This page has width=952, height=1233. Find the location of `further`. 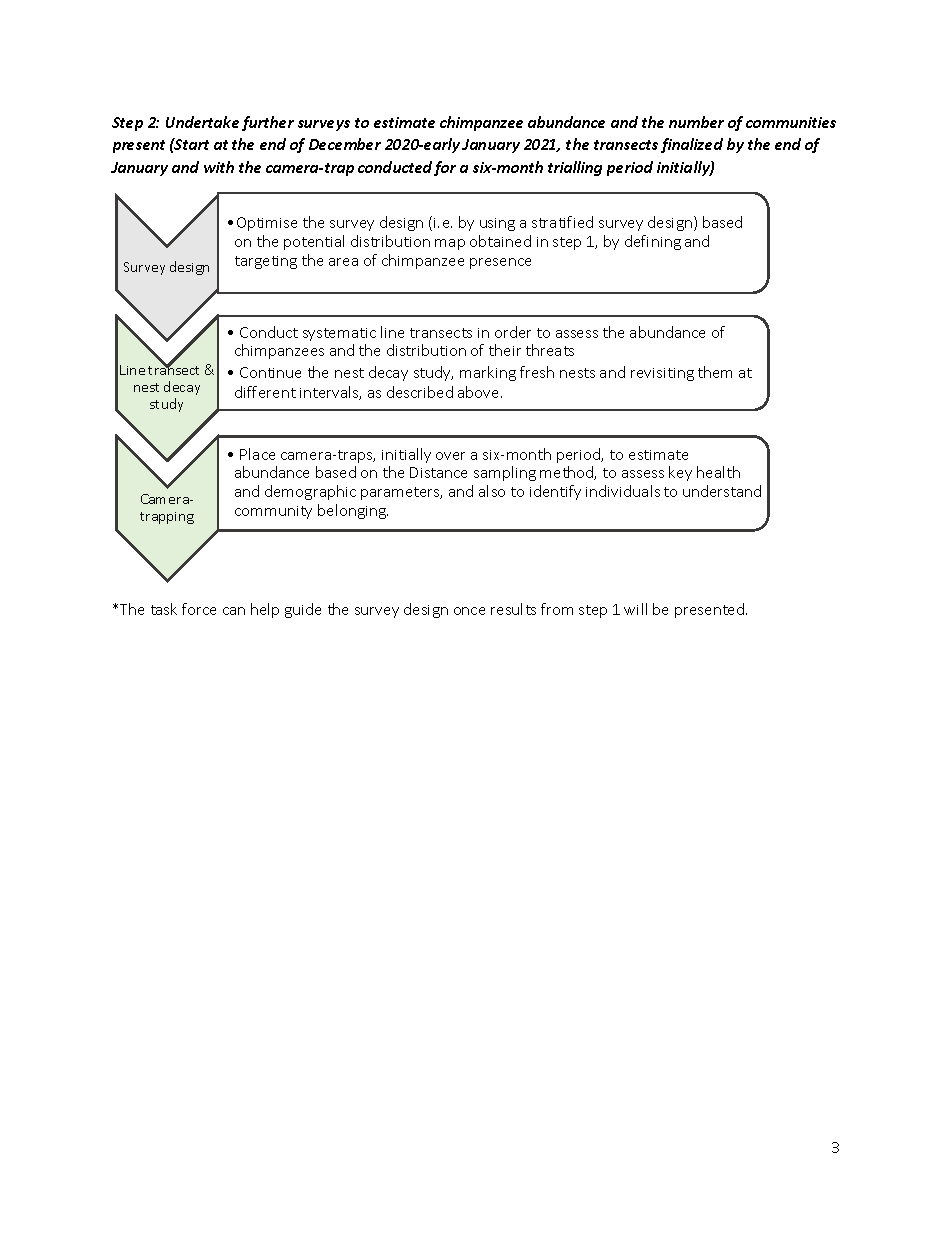

further is located at coordinates (268, 123).
